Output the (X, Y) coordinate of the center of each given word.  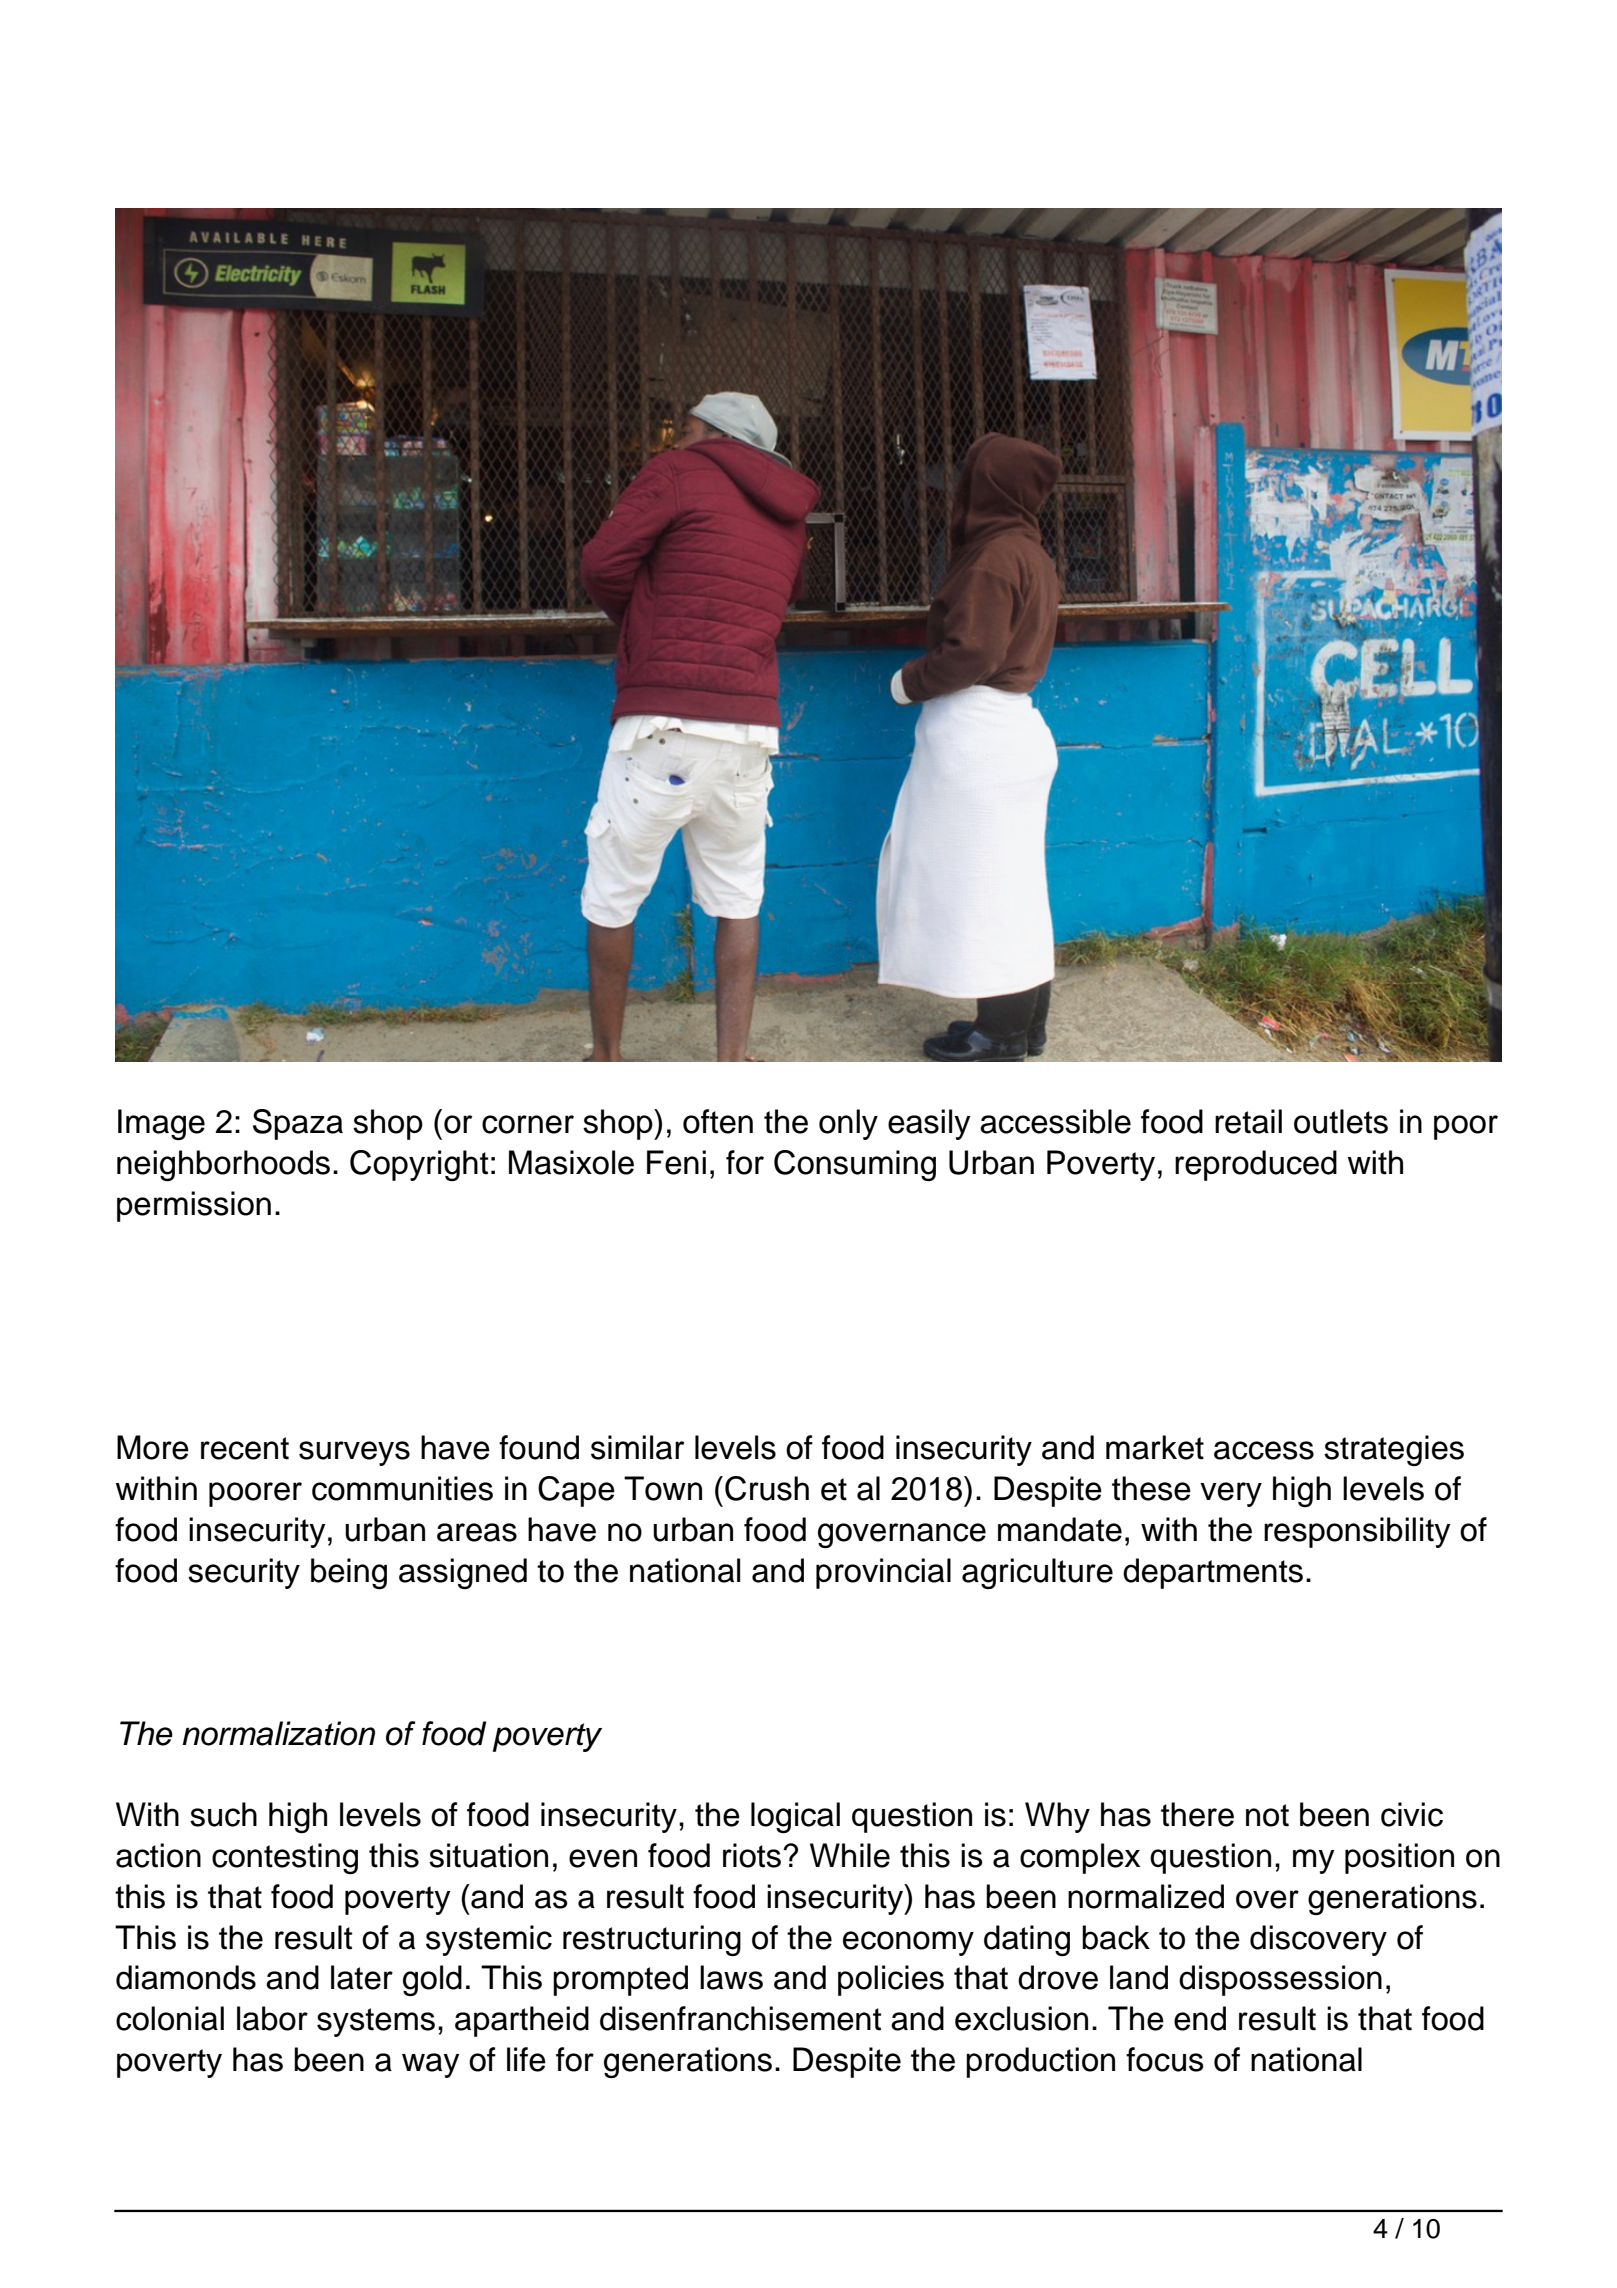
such (223, 1814)
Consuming (855, 1165)
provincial (883, 1573)
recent (245, 1448)
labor (272, 2018)
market (1155, 1447)
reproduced (1256, 1165)
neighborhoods (223, 1165)
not (1267, 1815)
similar (637, 1447)
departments (1213, 1573)
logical (795, 1817)
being (349, 1573)
